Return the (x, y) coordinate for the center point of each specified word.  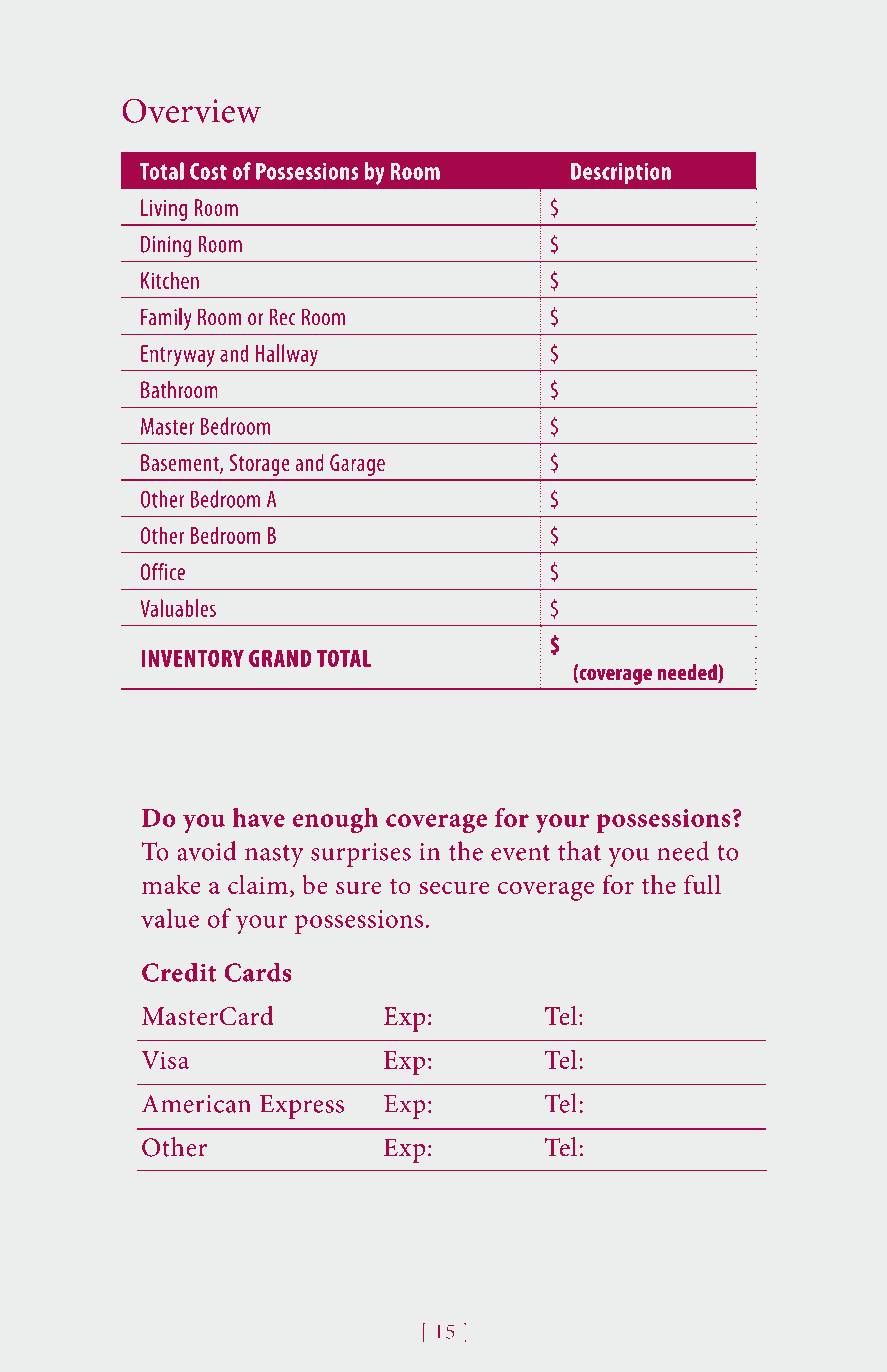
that (579, 851)
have (259, 817)
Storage (260, 465)
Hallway (287, 355)
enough (335, 820)
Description (621, 173)
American (196, 1104)
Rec (283, 317)
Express (302, 1107)
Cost (208, 171)
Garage (357, 465)
